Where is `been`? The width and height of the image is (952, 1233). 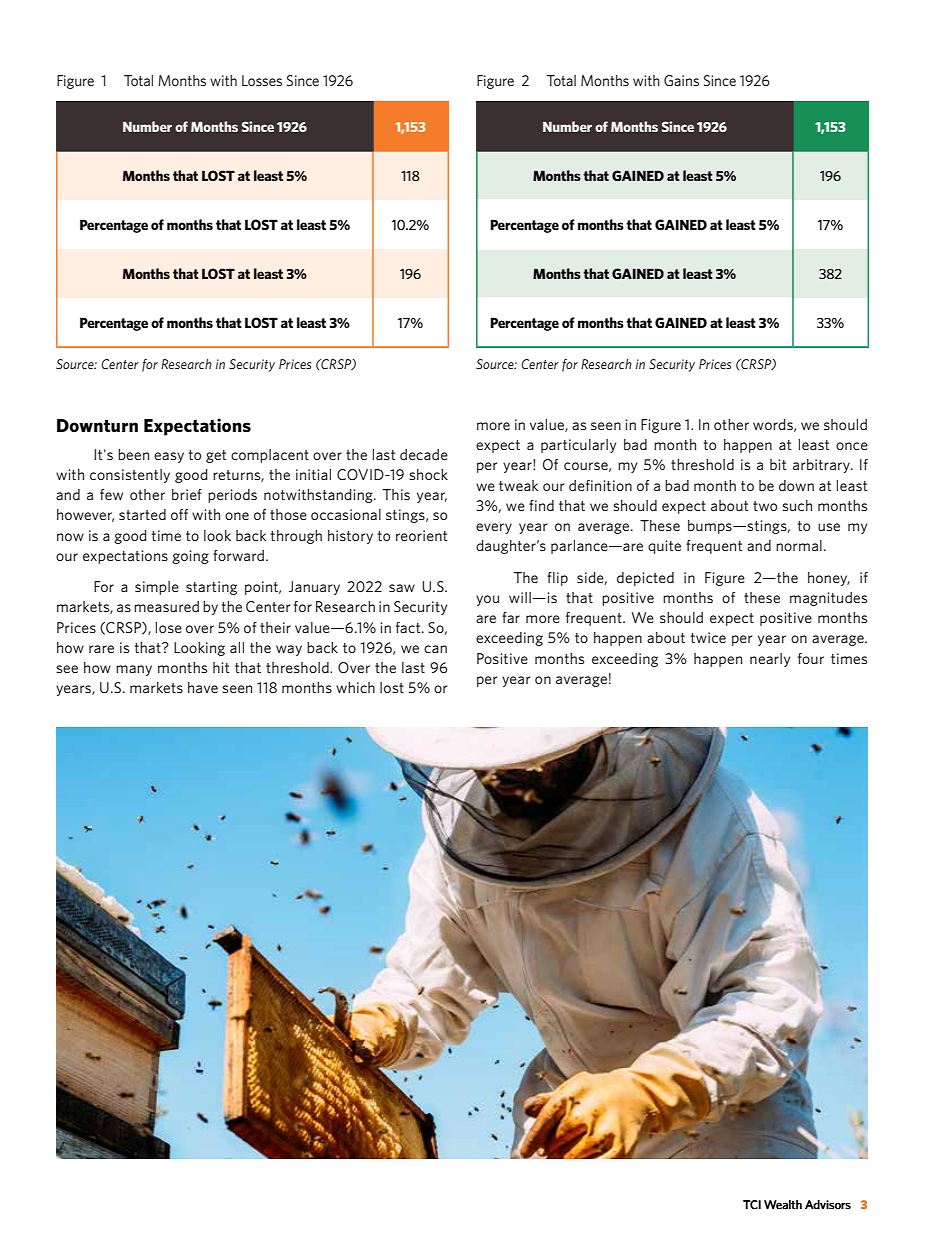 been is located at coordinates (133, 454).
